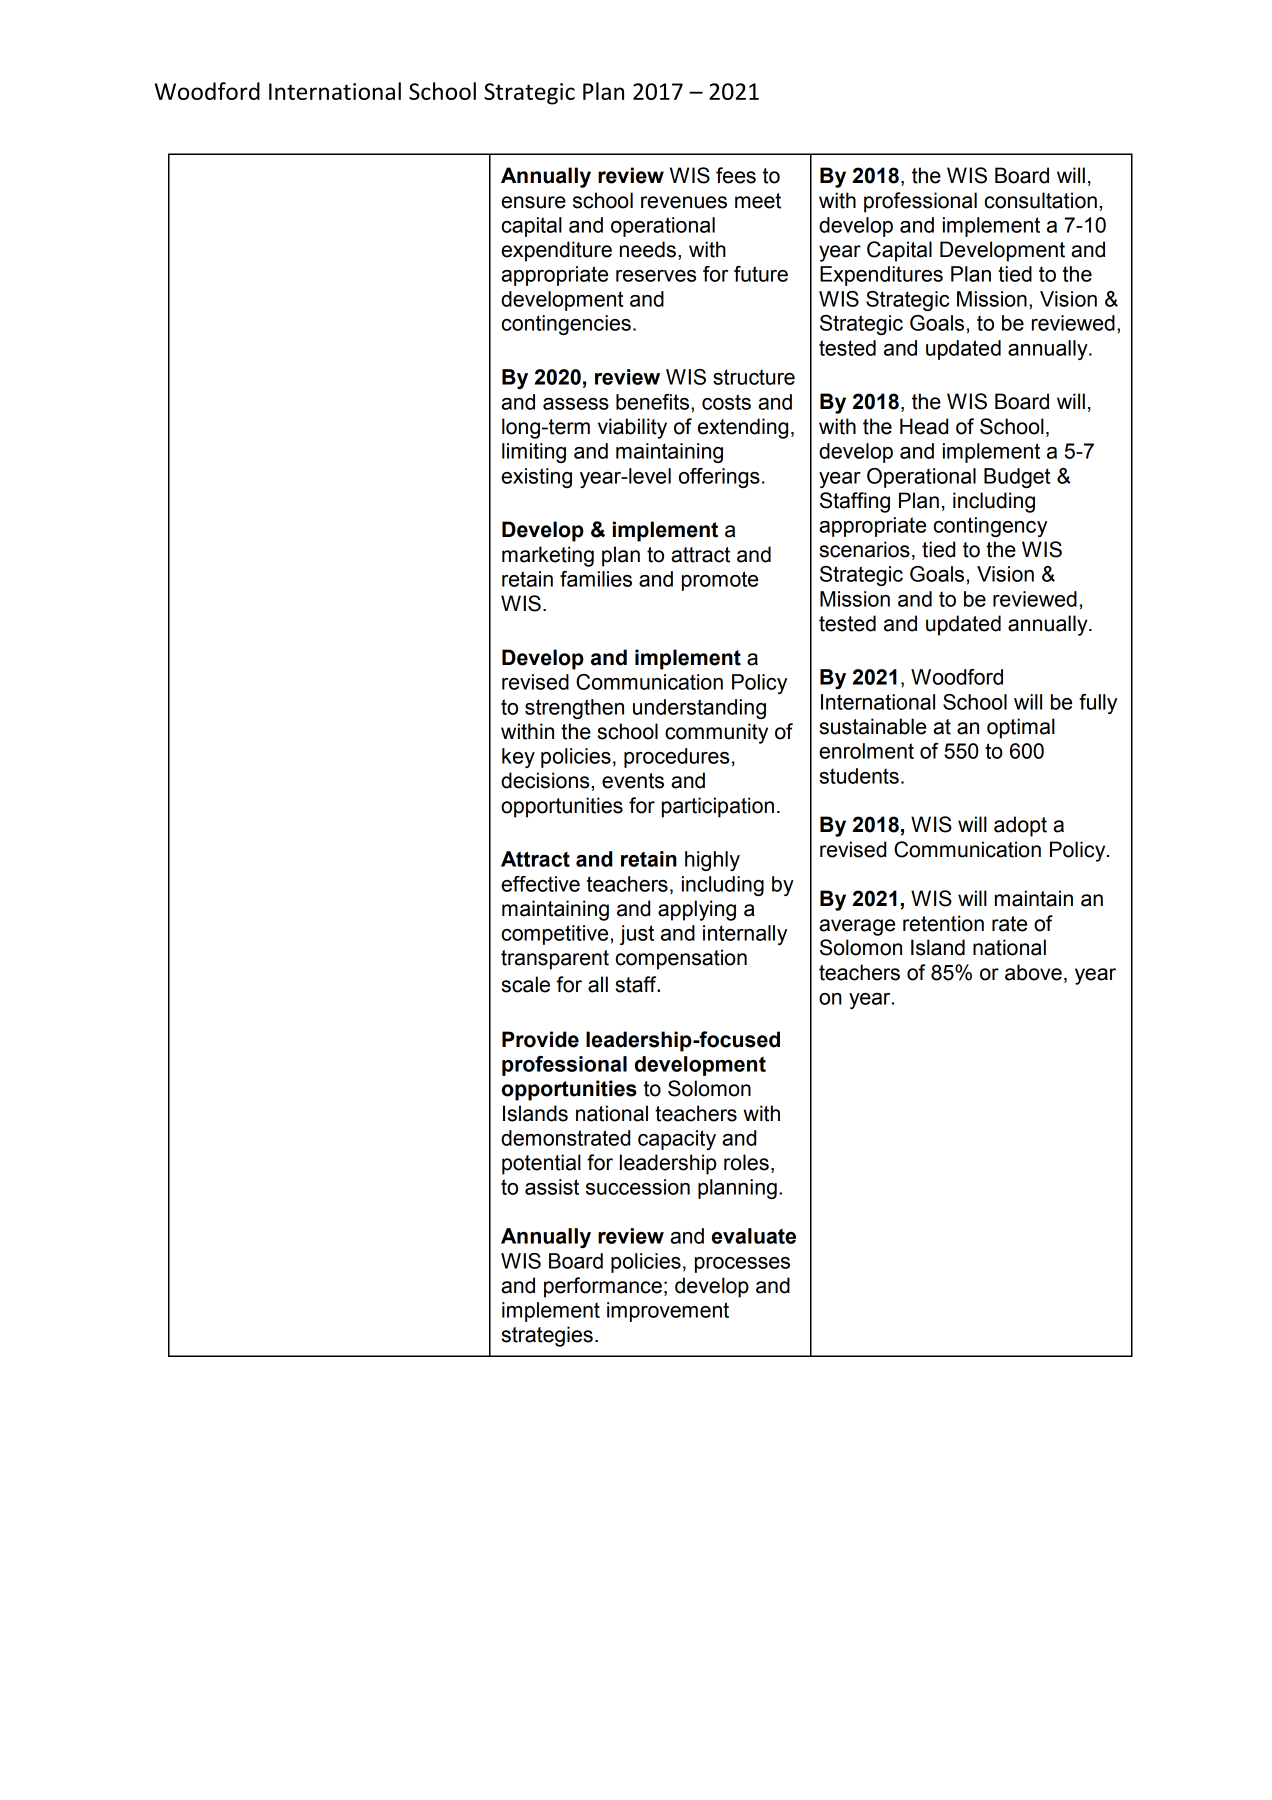 The image size is (1272, 1800). Describe the element at coordinates (603, 1287) in the document. I see `performance` at that location.
